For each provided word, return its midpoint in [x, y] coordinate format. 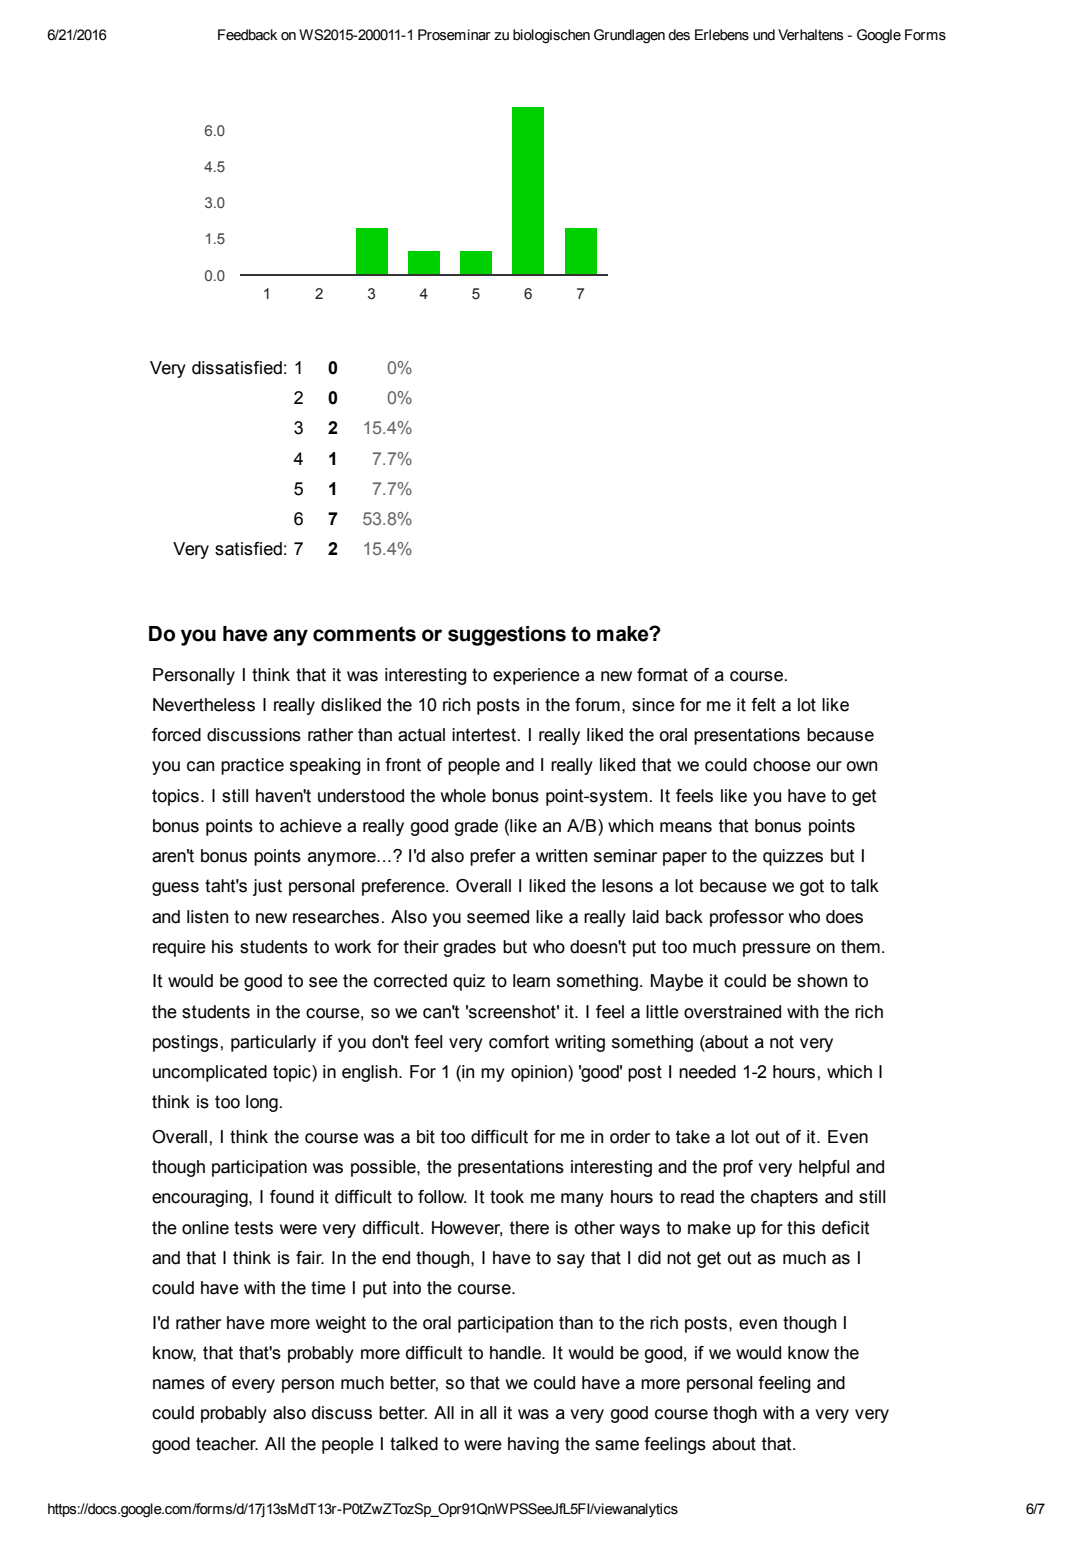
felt [763, 705]
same [617, 1445]
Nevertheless [204, 705]
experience [536, 676]
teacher [227, 1444]
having [533, 1445]
